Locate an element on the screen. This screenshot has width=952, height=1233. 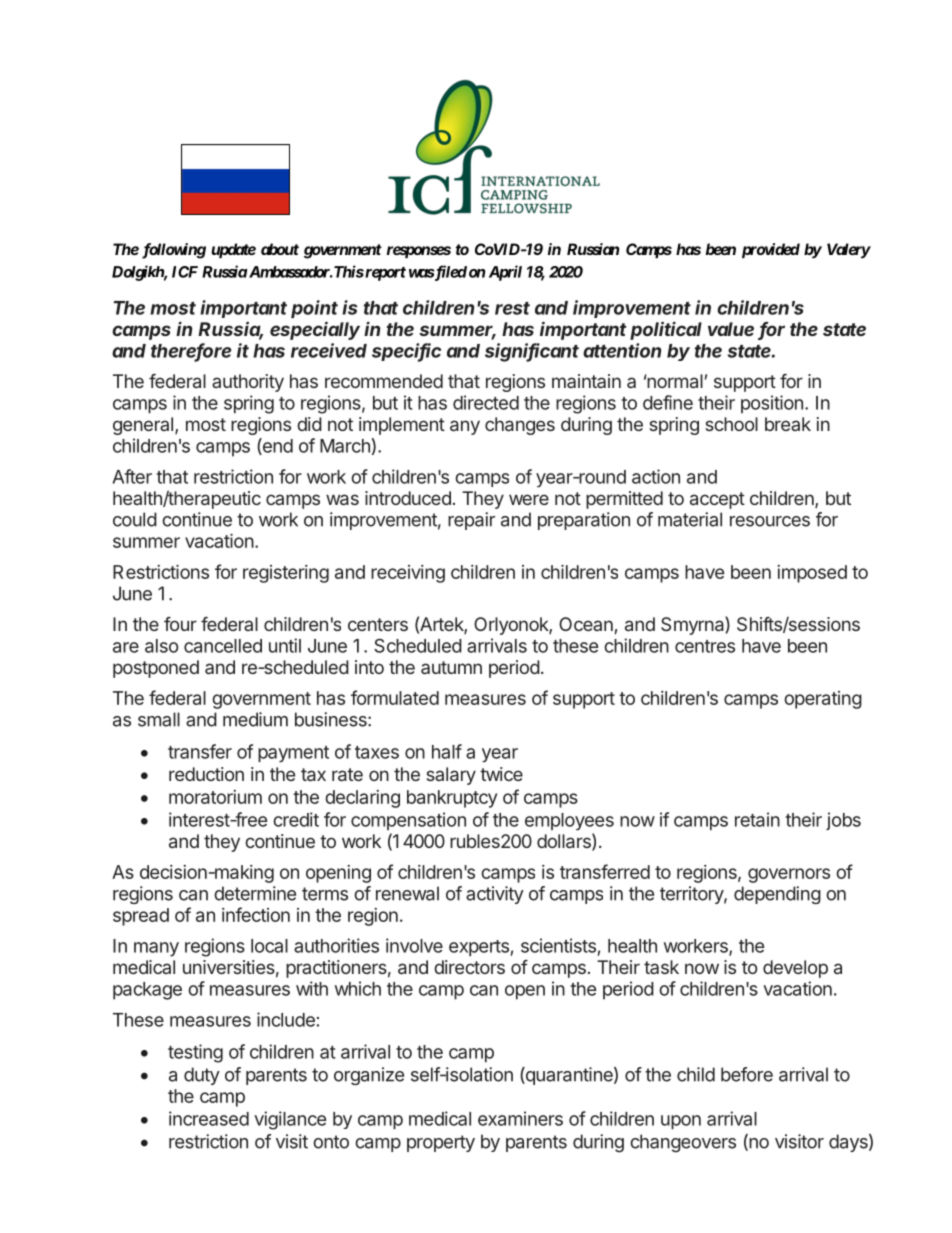
accept is located at coordinates (717, 500).
